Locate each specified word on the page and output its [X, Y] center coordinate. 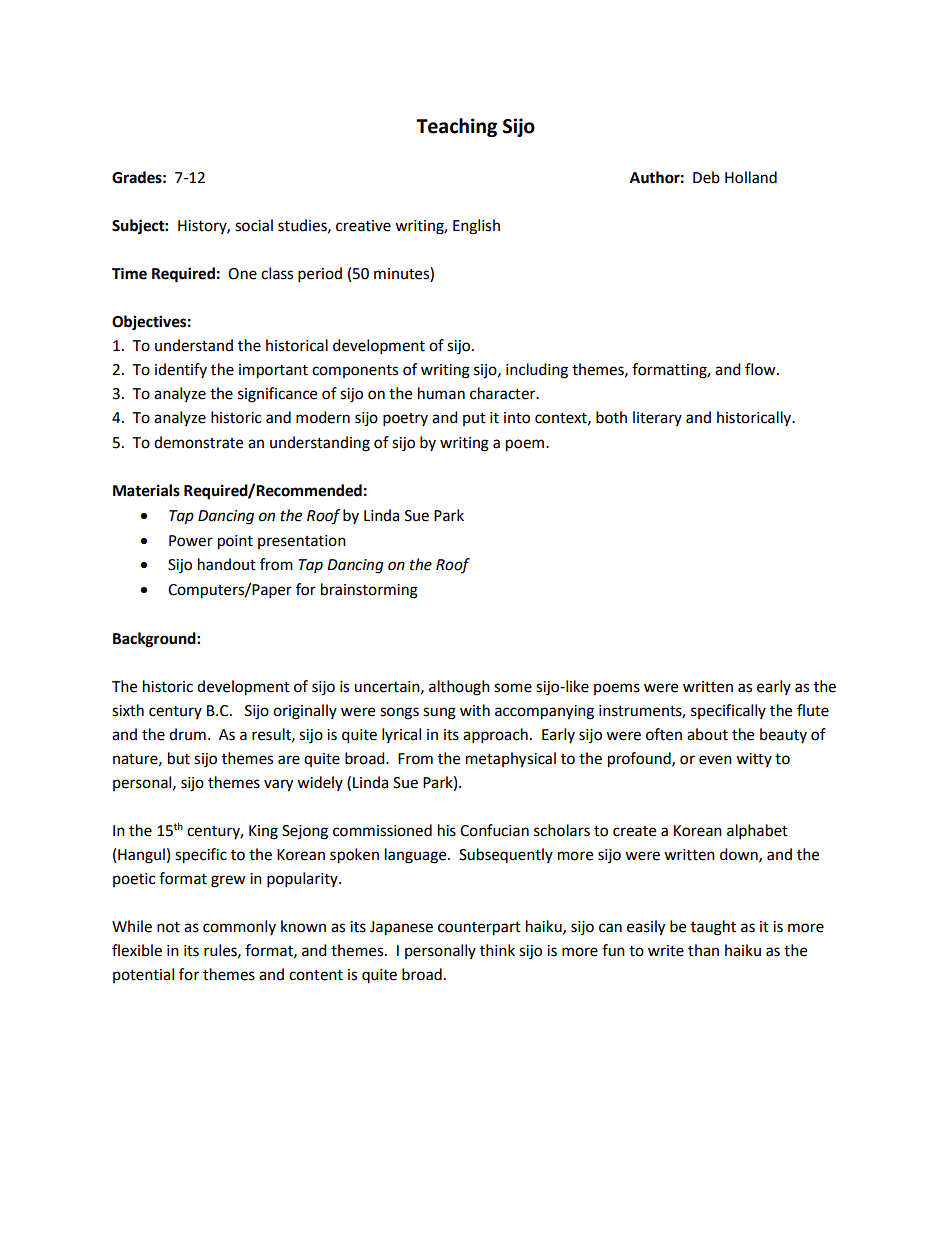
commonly [239, 927]
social [254, 225]
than [703, 950]
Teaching [456, 127]
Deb [706, 177]
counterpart [479, 929]
